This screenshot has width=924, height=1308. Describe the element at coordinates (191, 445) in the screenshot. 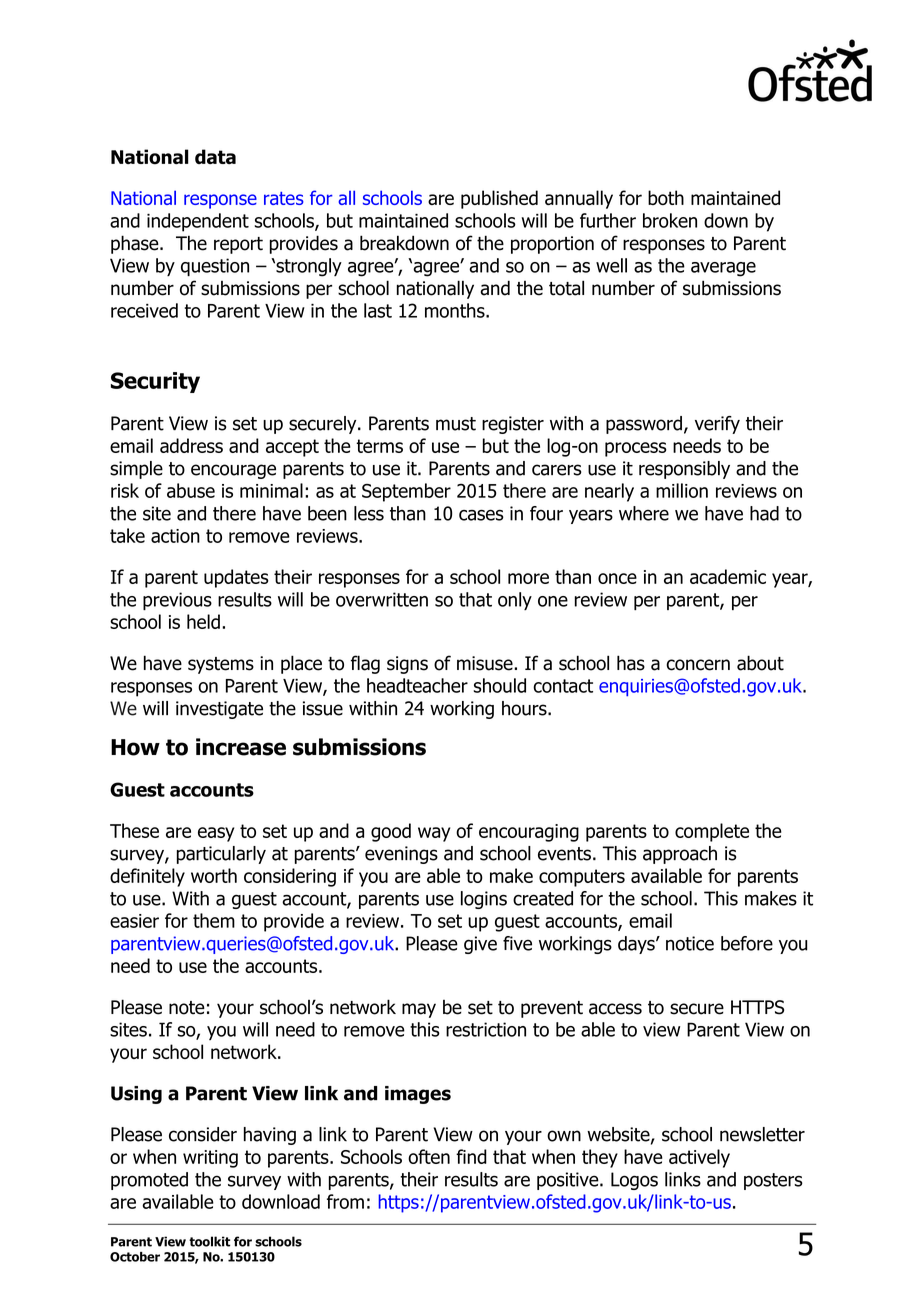

I see `address` at that location.
